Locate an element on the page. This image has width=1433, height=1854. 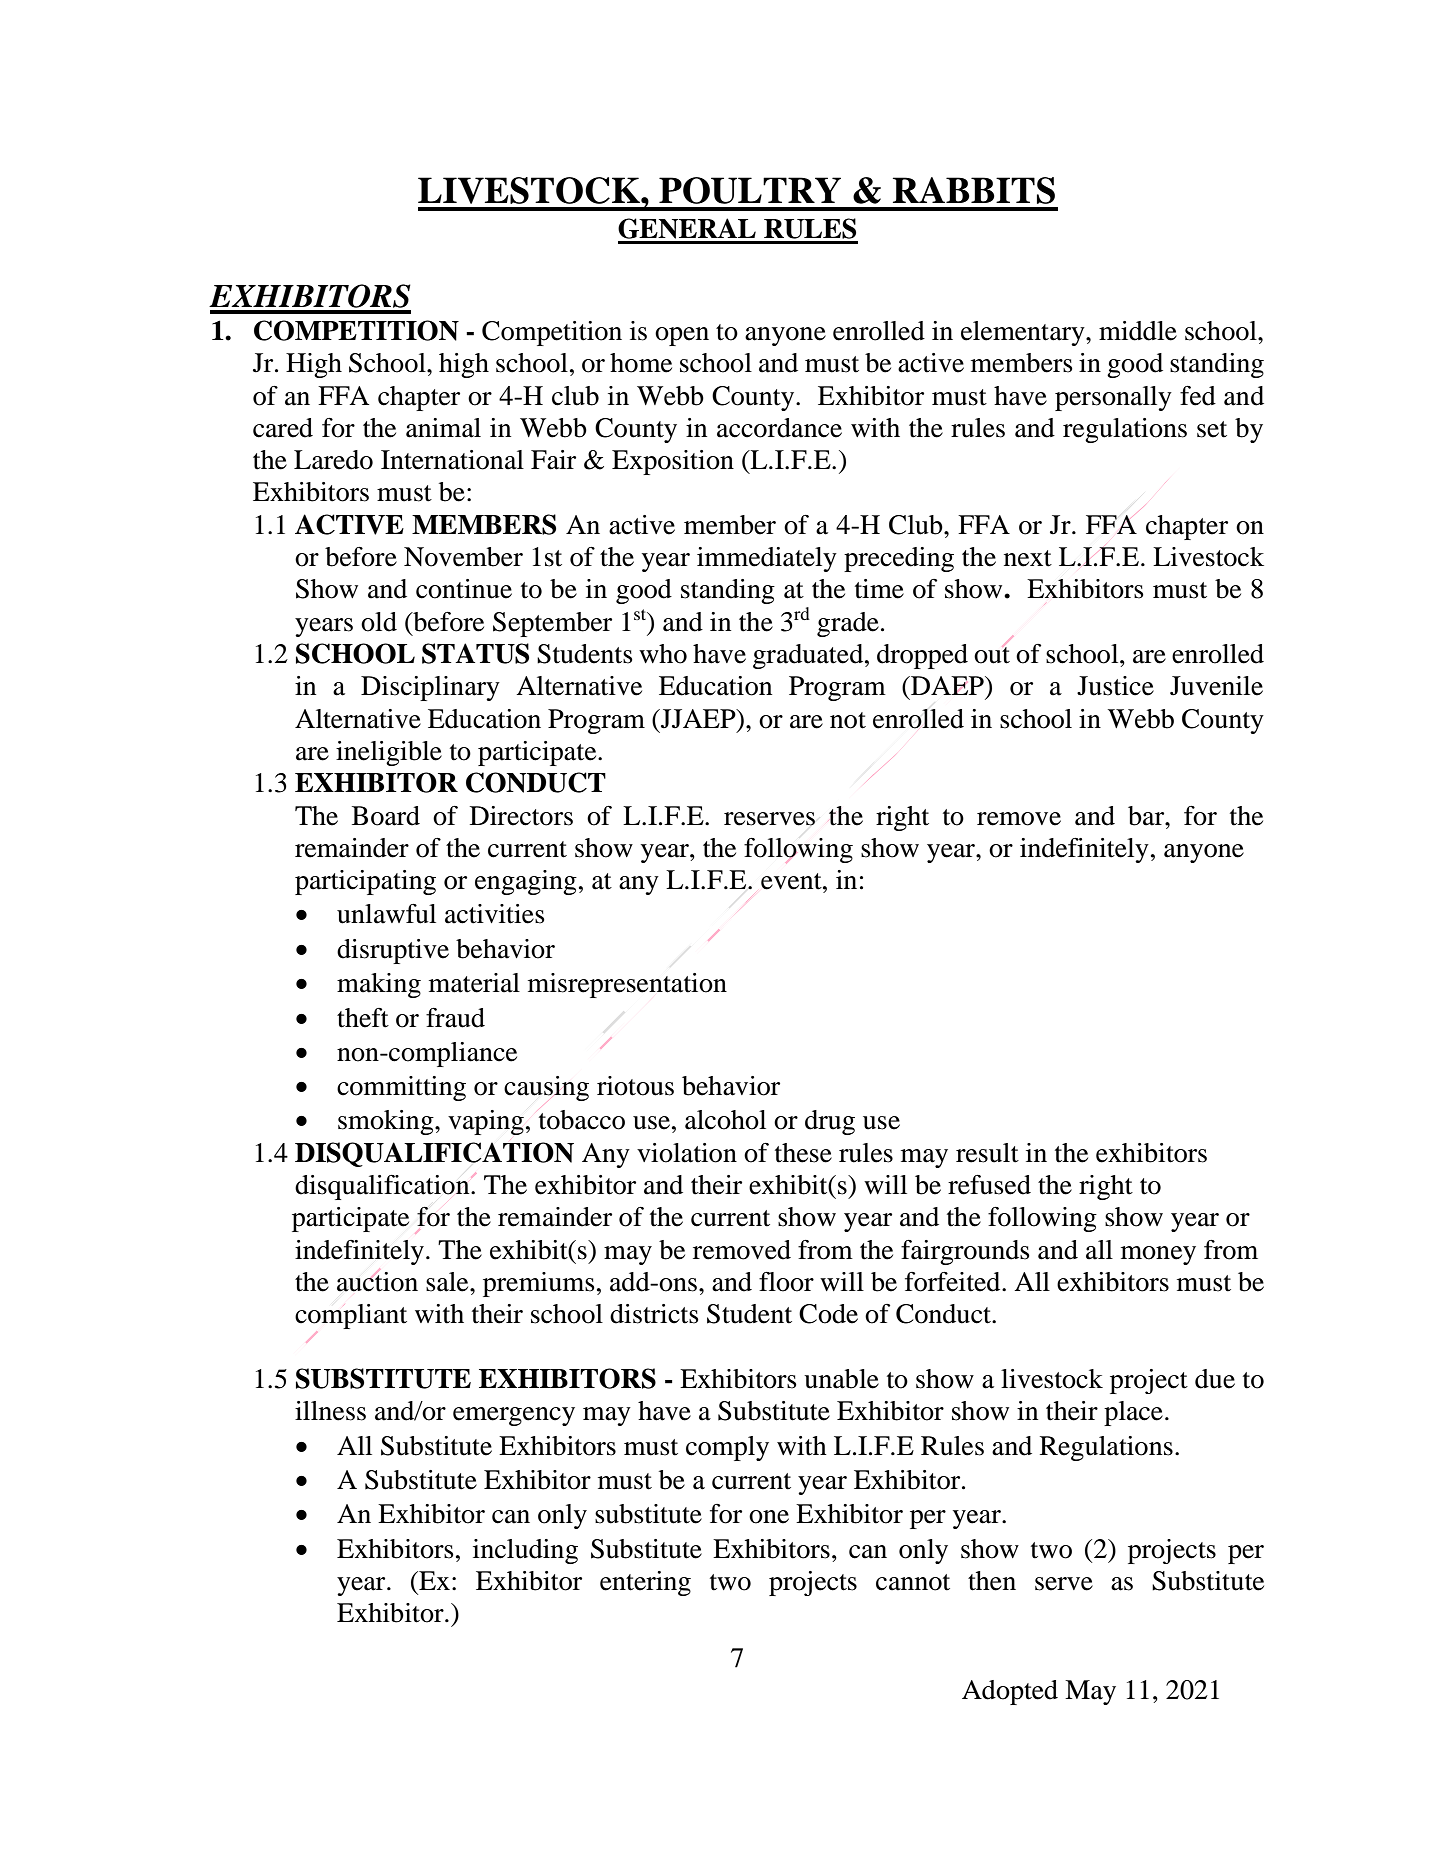
Disciplinary is located at coordinates (430, 688).
